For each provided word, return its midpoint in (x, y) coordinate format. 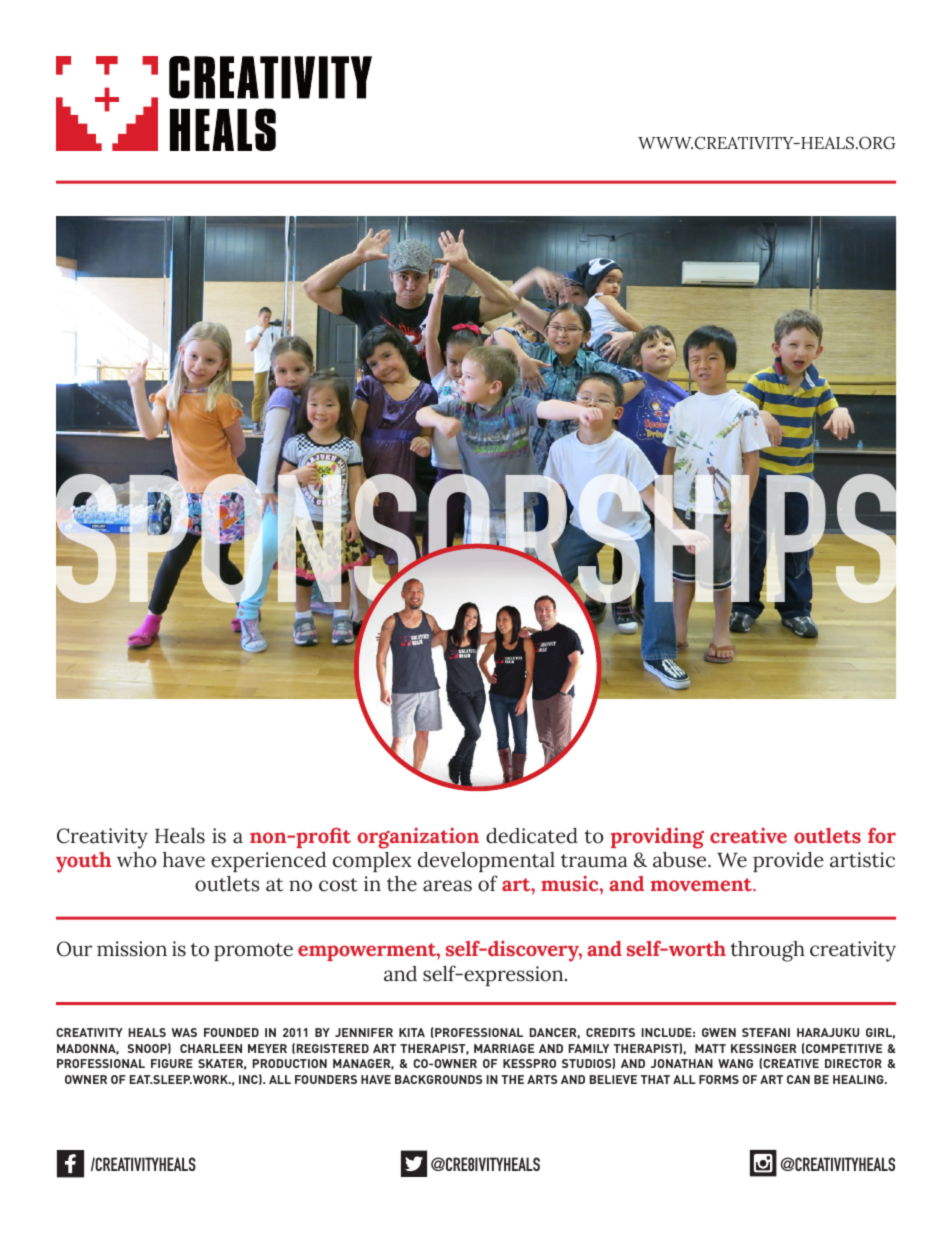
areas (447, 886)
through (767, 951)
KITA (412, 1032)
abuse (681, 860)
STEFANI (766, 1032)
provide (788, 862)
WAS (184, 1032)
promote (253, 952)
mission (132, 949)
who (137, 860)
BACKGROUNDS (438, 1079)
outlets (227, 884)
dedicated (532, 836)
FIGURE (172, 1063)
